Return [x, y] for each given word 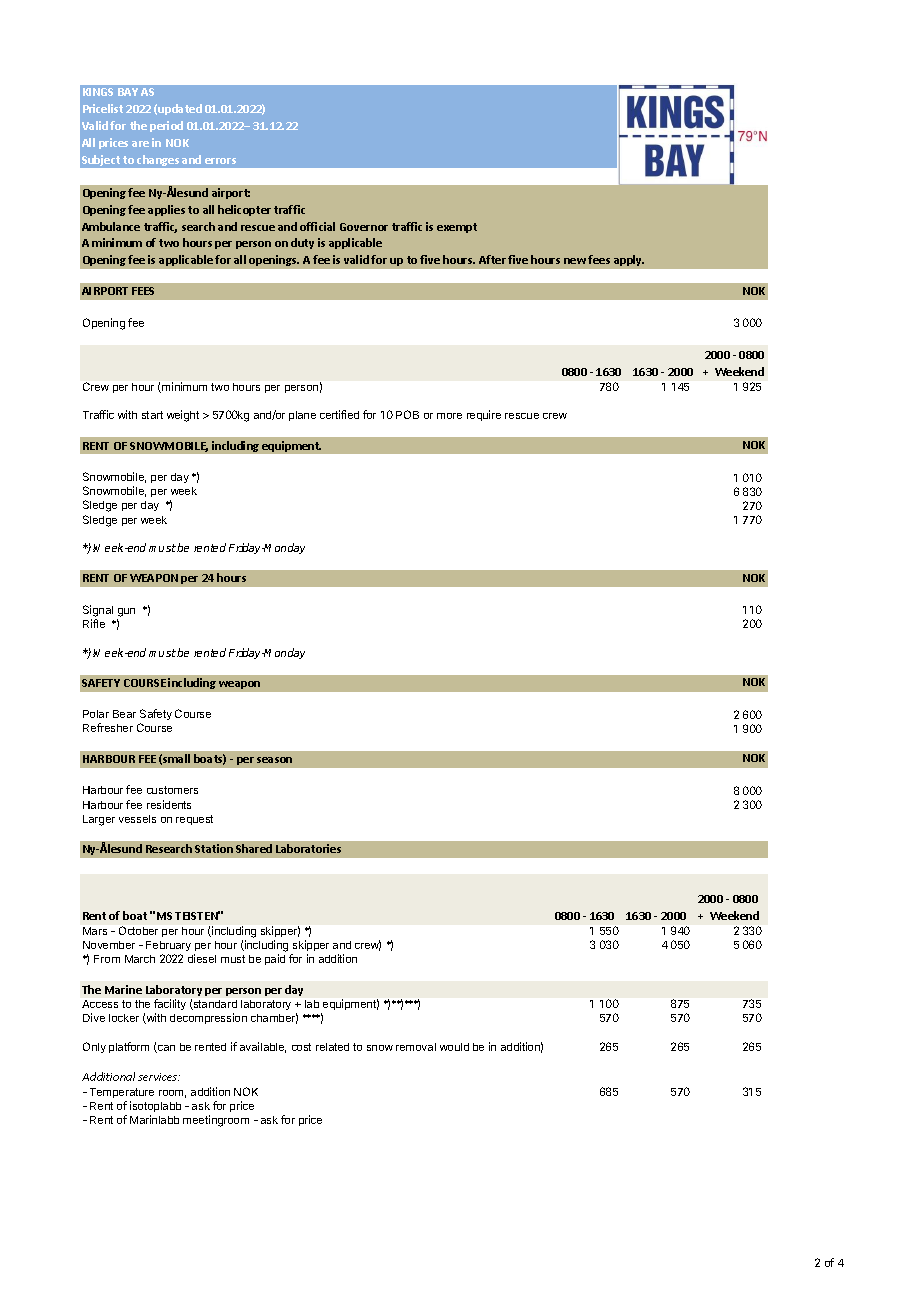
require [484, 415]
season [274, 760]
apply [629, 260]
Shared [254, 848]
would [454, 1047]
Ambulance [111, 226]
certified [339, 414]
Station [214, 848]
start [152, 415]
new [576, 261]
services [159, 1077]
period [166, 126]
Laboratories [308, 848]
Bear [124, 714]
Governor [364, 227]
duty [302, 243]
